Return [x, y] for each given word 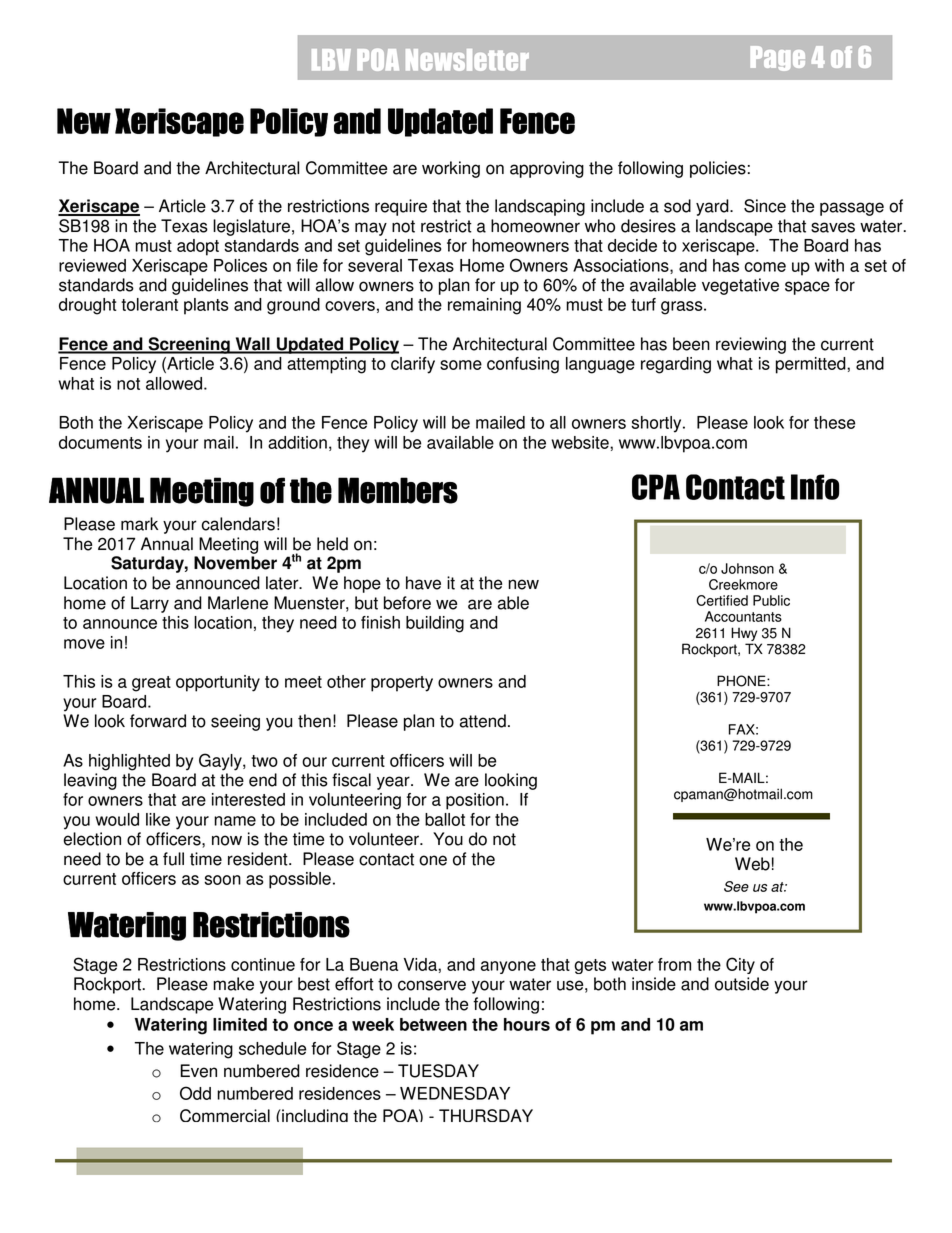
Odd [195, 1093]
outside [742, 984]
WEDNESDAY [455, 1093]
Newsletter [467, 60]
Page [778, 58]
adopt [198, 247]
